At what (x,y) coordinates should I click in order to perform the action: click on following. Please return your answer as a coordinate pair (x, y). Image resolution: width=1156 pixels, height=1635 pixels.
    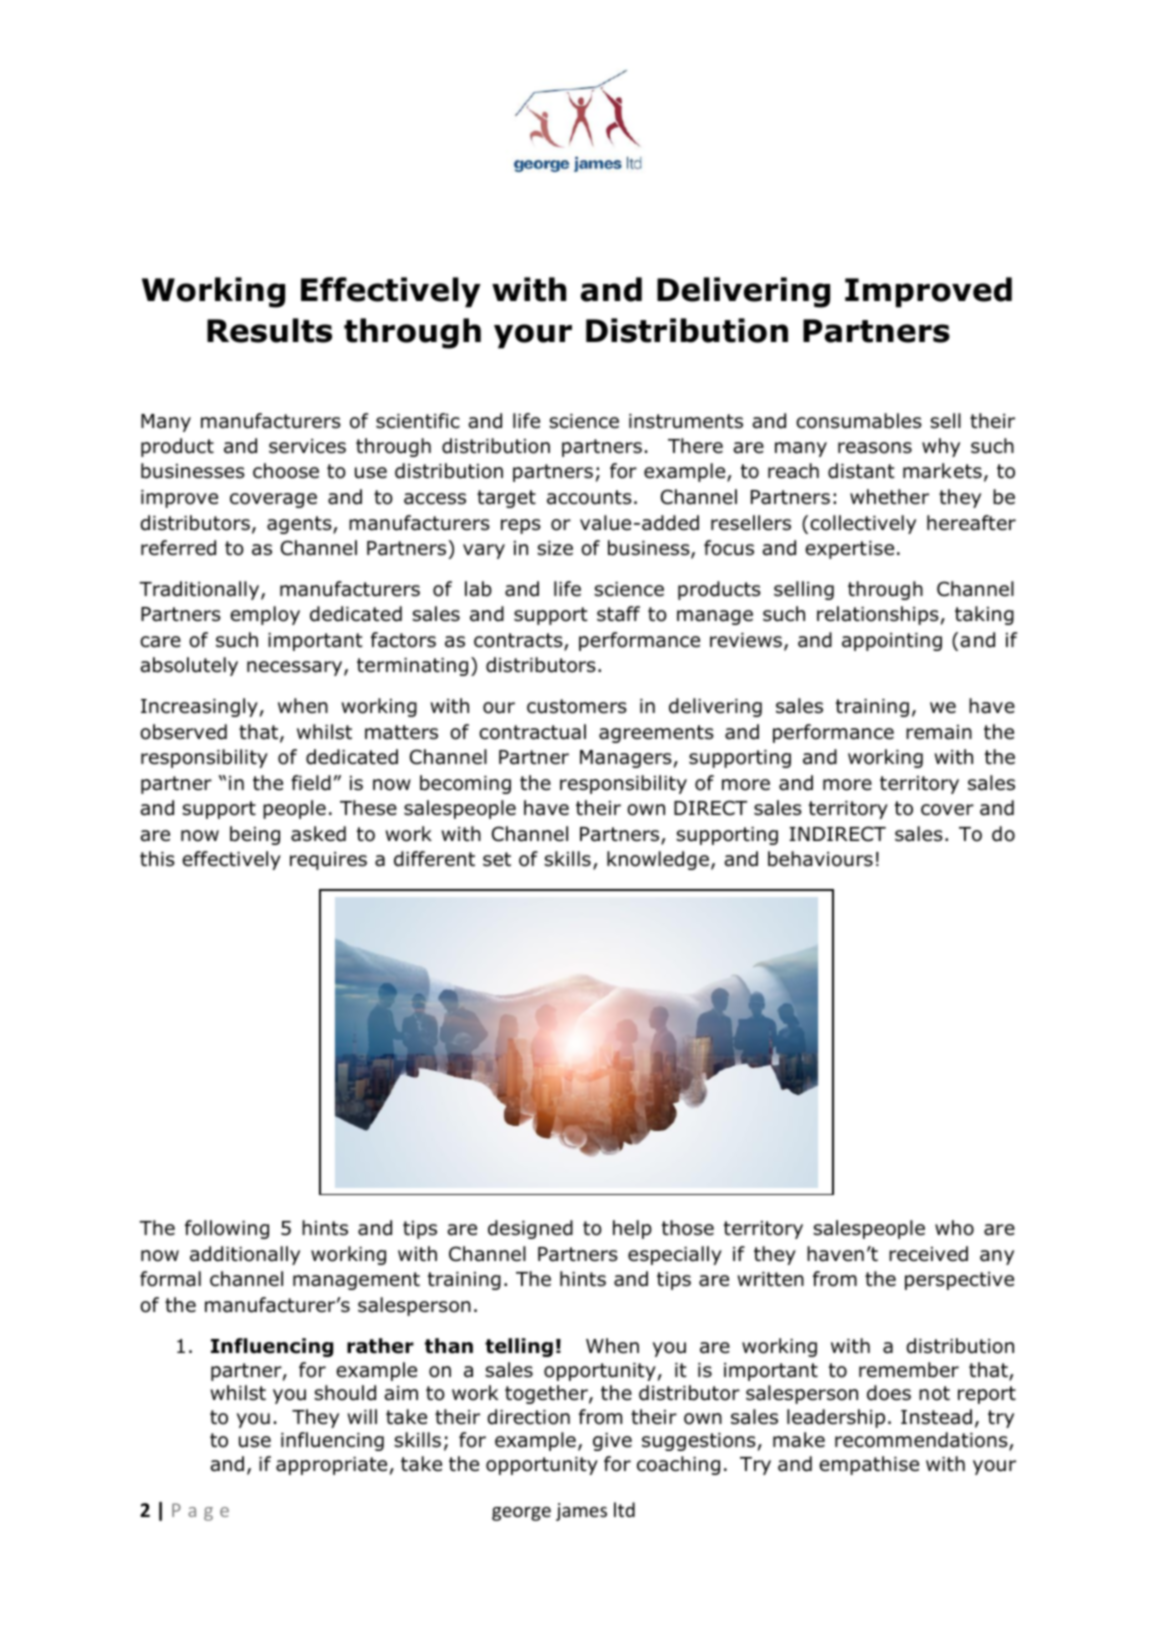
    Looking at the image, I should click on (227, 1229).
